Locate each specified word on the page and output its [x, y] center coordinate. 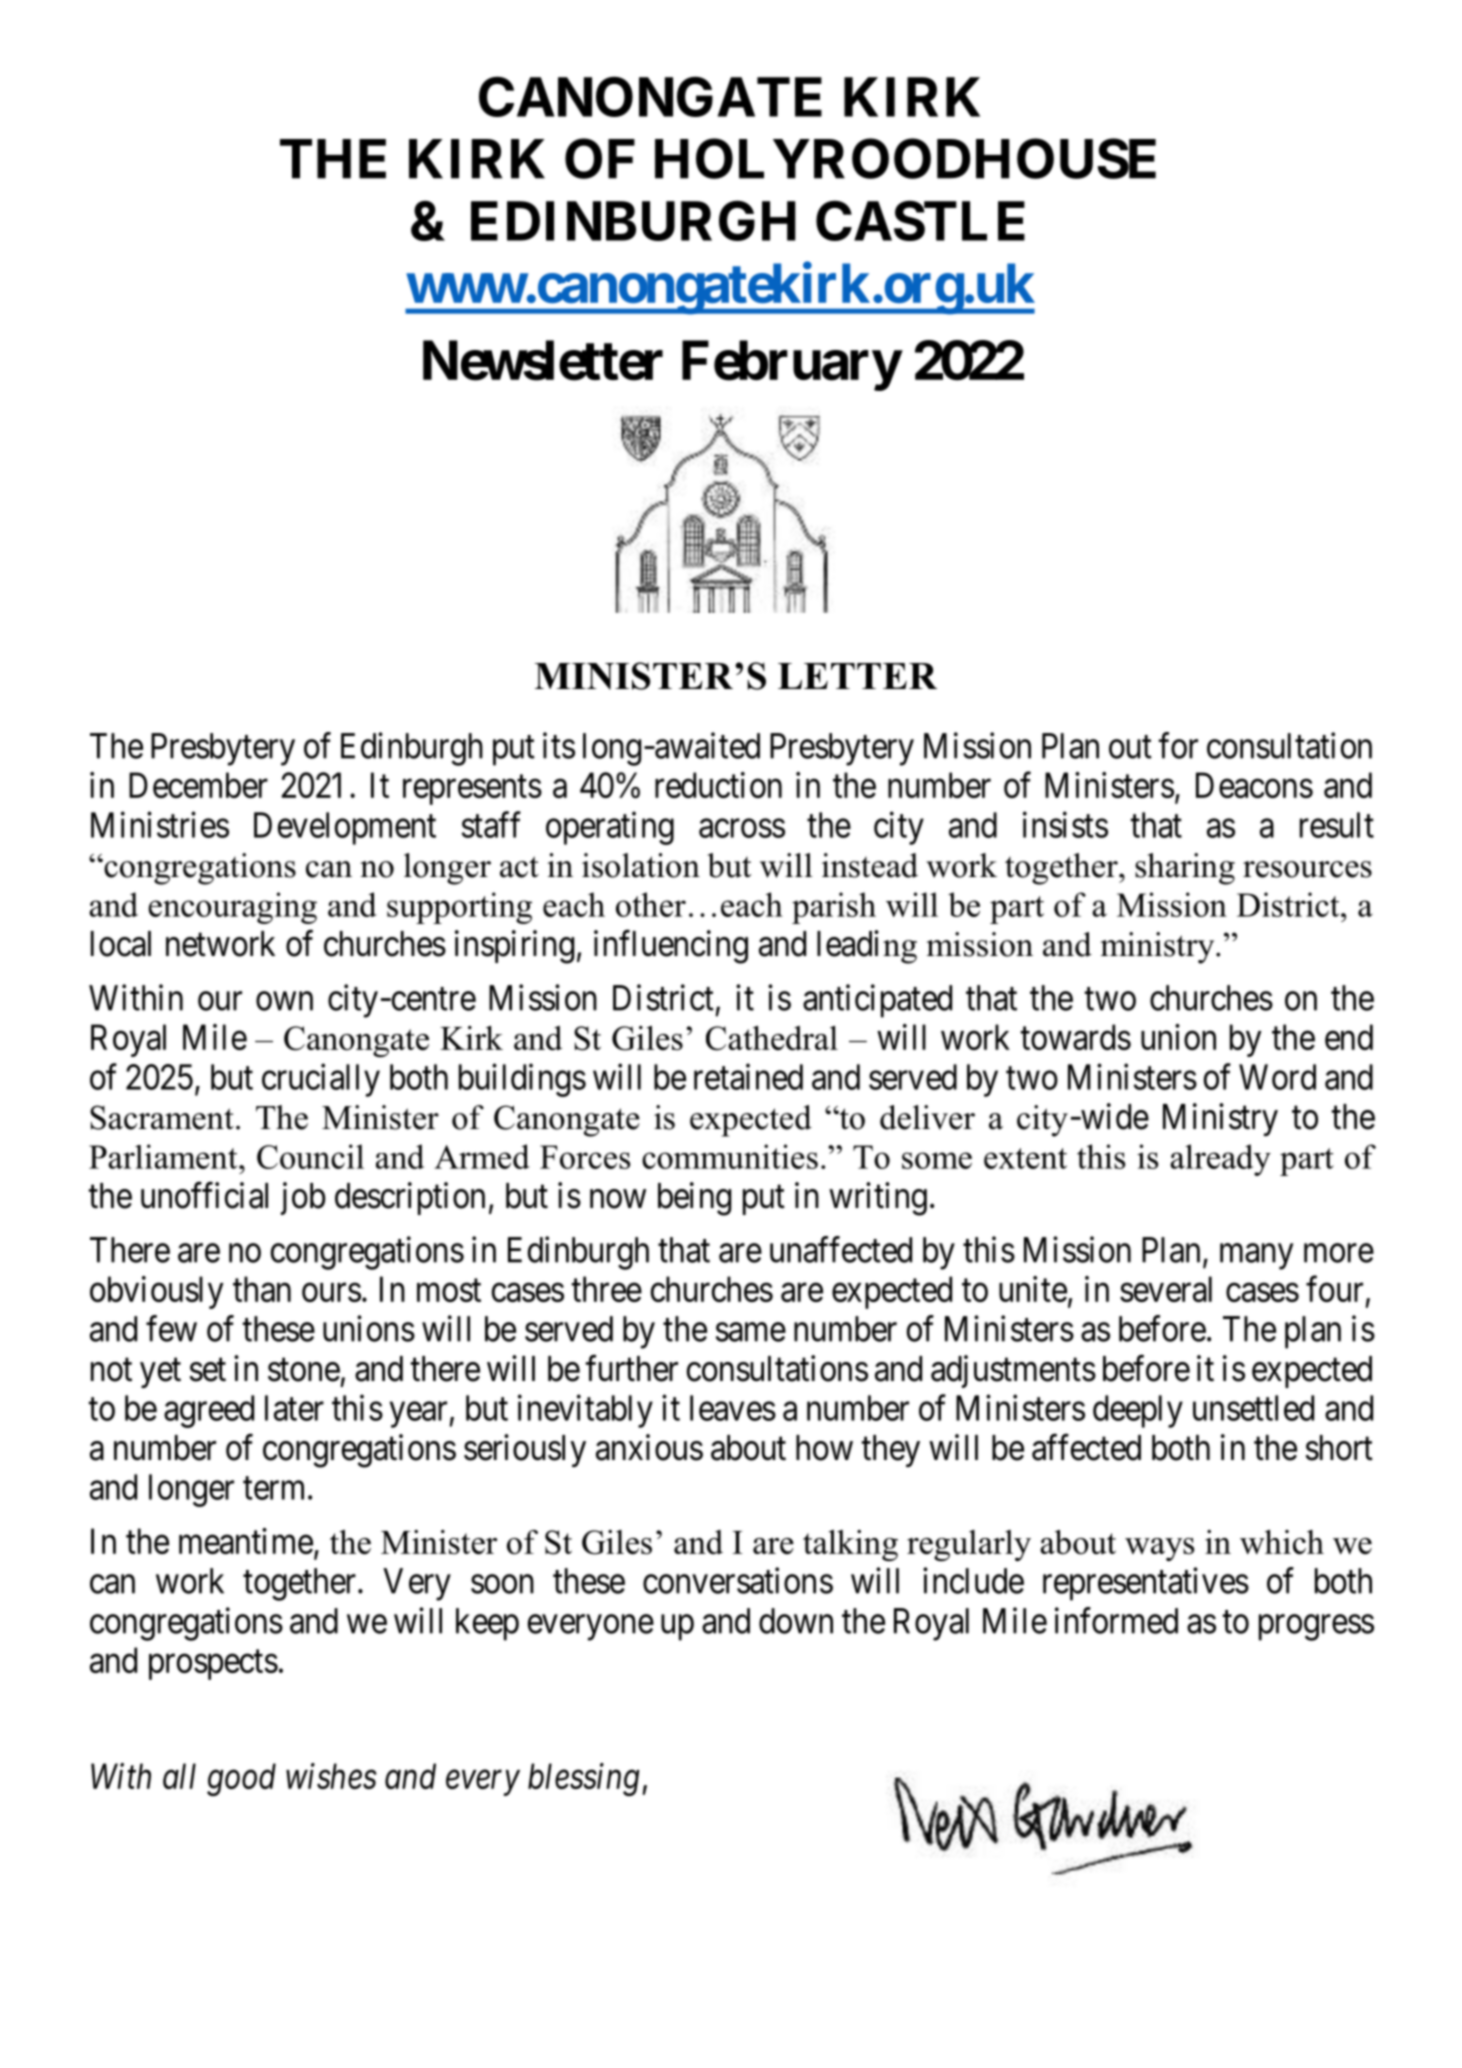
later [294, 1408]
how [824, 1448]
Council [310, 1156]
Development [345, 828]
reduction [718, 785]
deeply [1138, 1411]
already [1220, 1160]
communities [730, 1156]
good [241, 1779]
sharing [1185, 869]
